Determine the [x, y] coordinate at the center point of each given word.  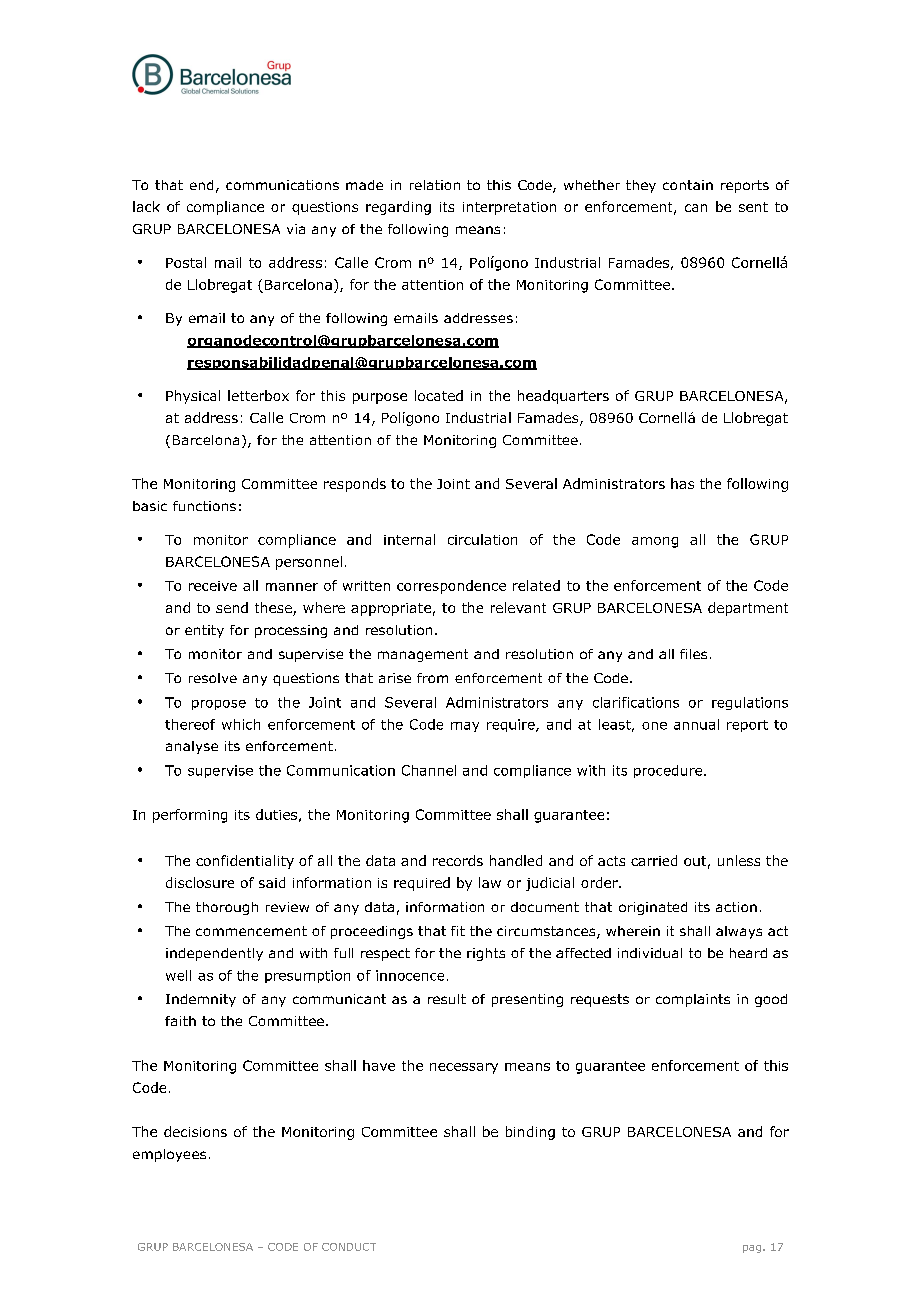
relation [435, 185]
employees [169, 1155]
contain [688, 185]
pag [753, 1249]
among [655, 542]
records [458, 860]
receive [213, 586]
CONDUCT [349, 1247]
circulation [482, 539]
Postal [186, 262]
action [736, 907]
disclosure [200, 882]
